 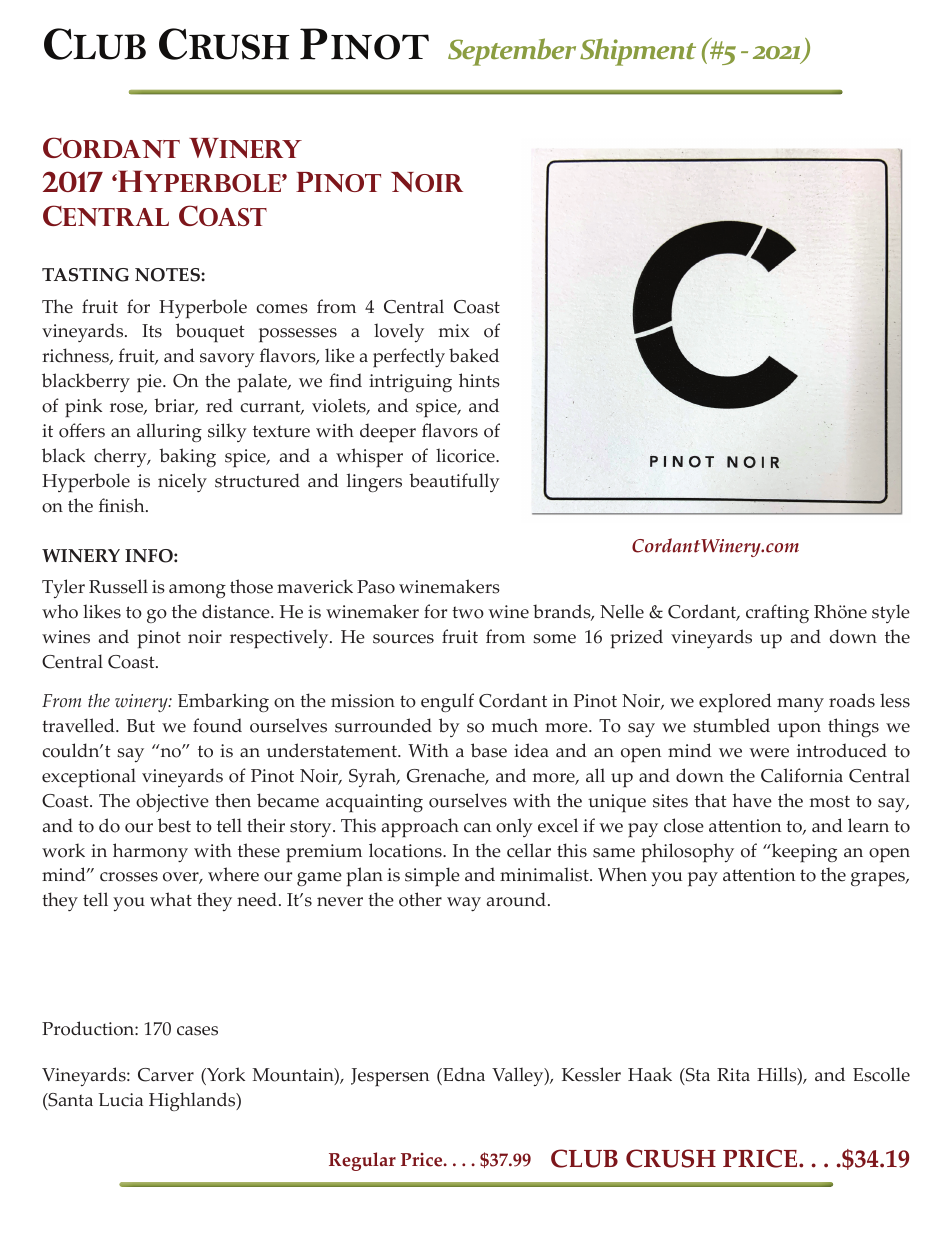 What do you see at coordinates (464, 904) in the screenshot?
I see `way` at bounding box center [464, 904].
